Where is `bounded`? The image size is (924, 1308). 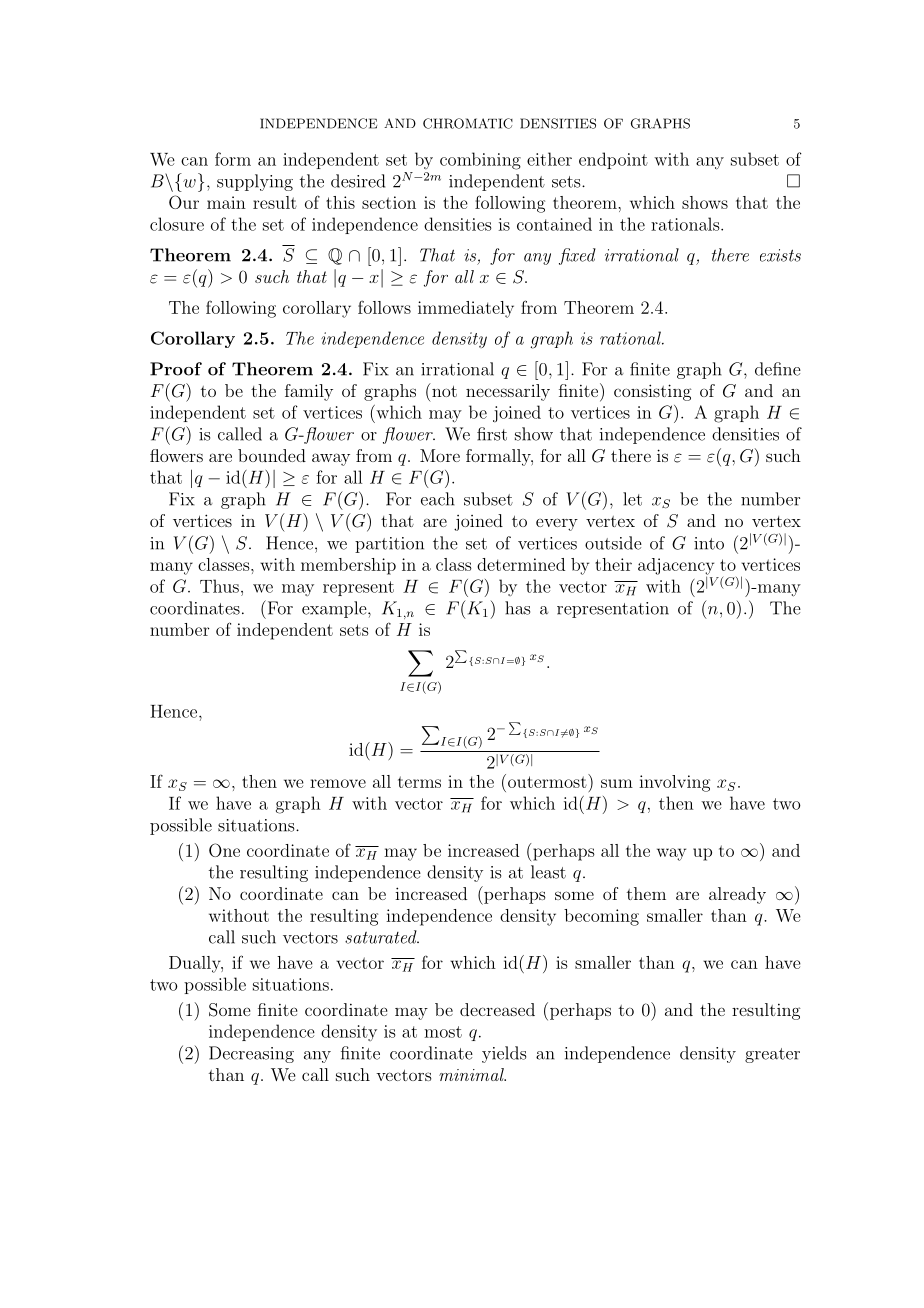
bounded is located at coordinates (272, 455).
